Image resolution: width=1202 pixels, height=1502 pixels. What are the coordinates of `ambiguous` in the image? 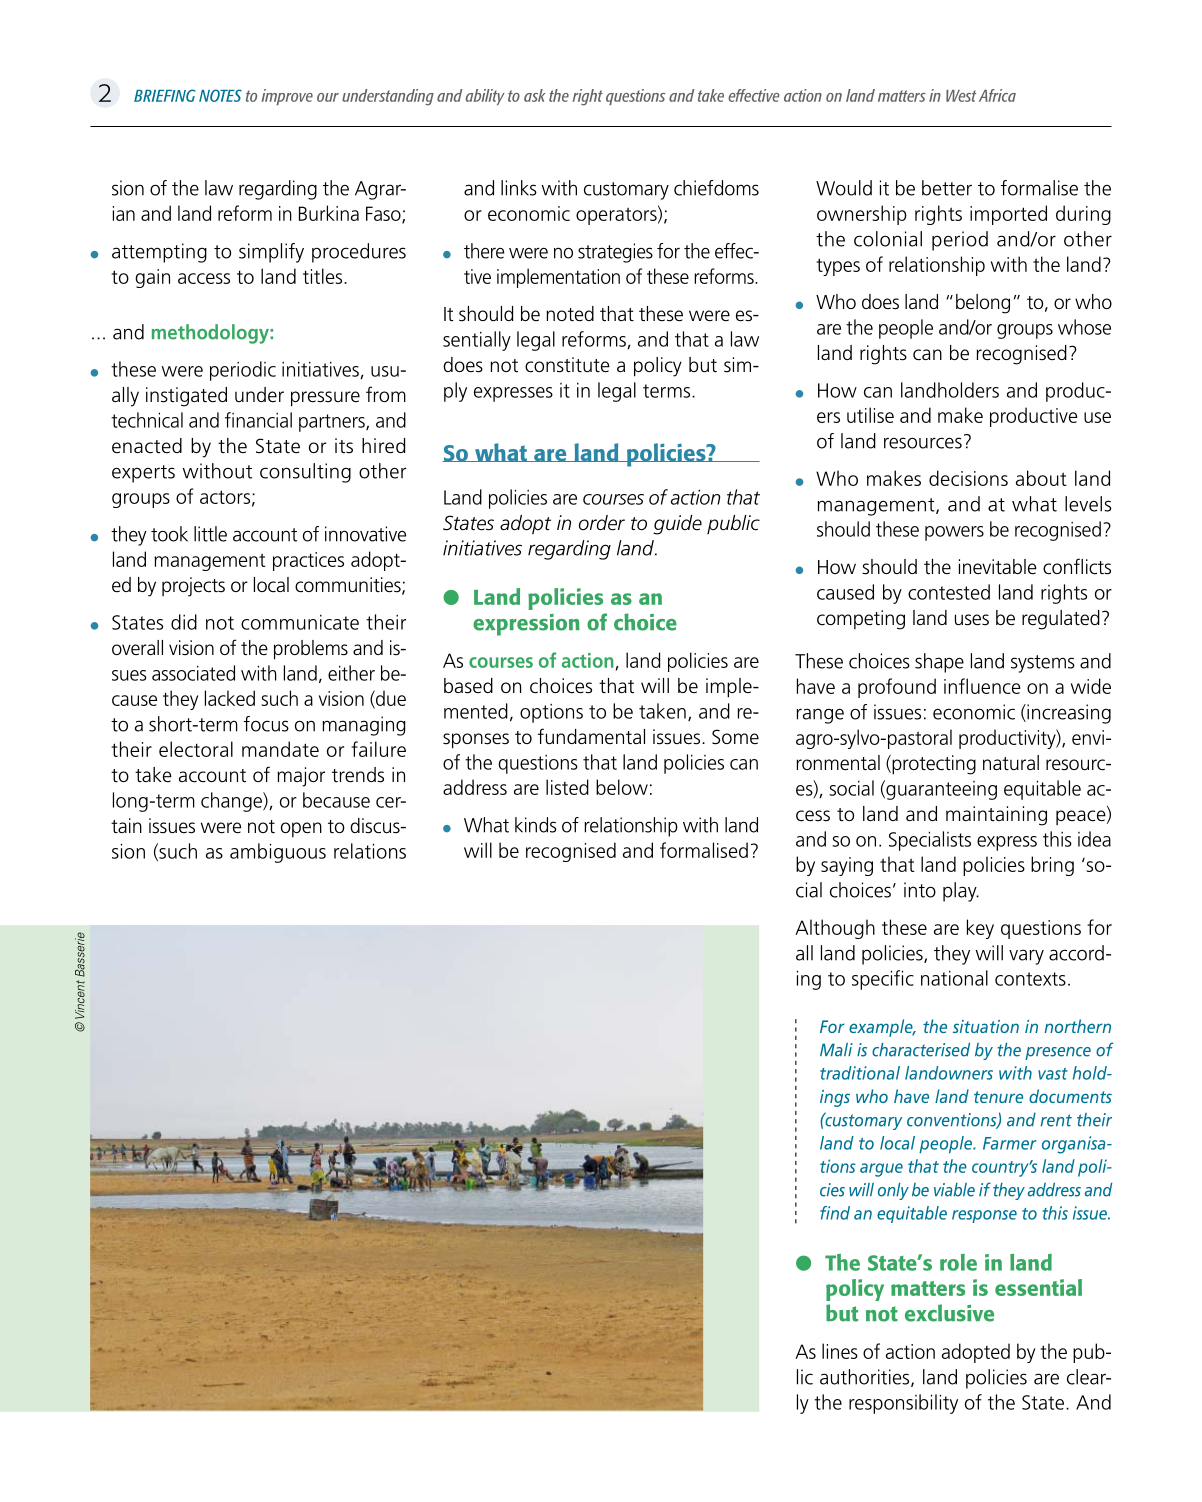 It's located at (278, 853).
